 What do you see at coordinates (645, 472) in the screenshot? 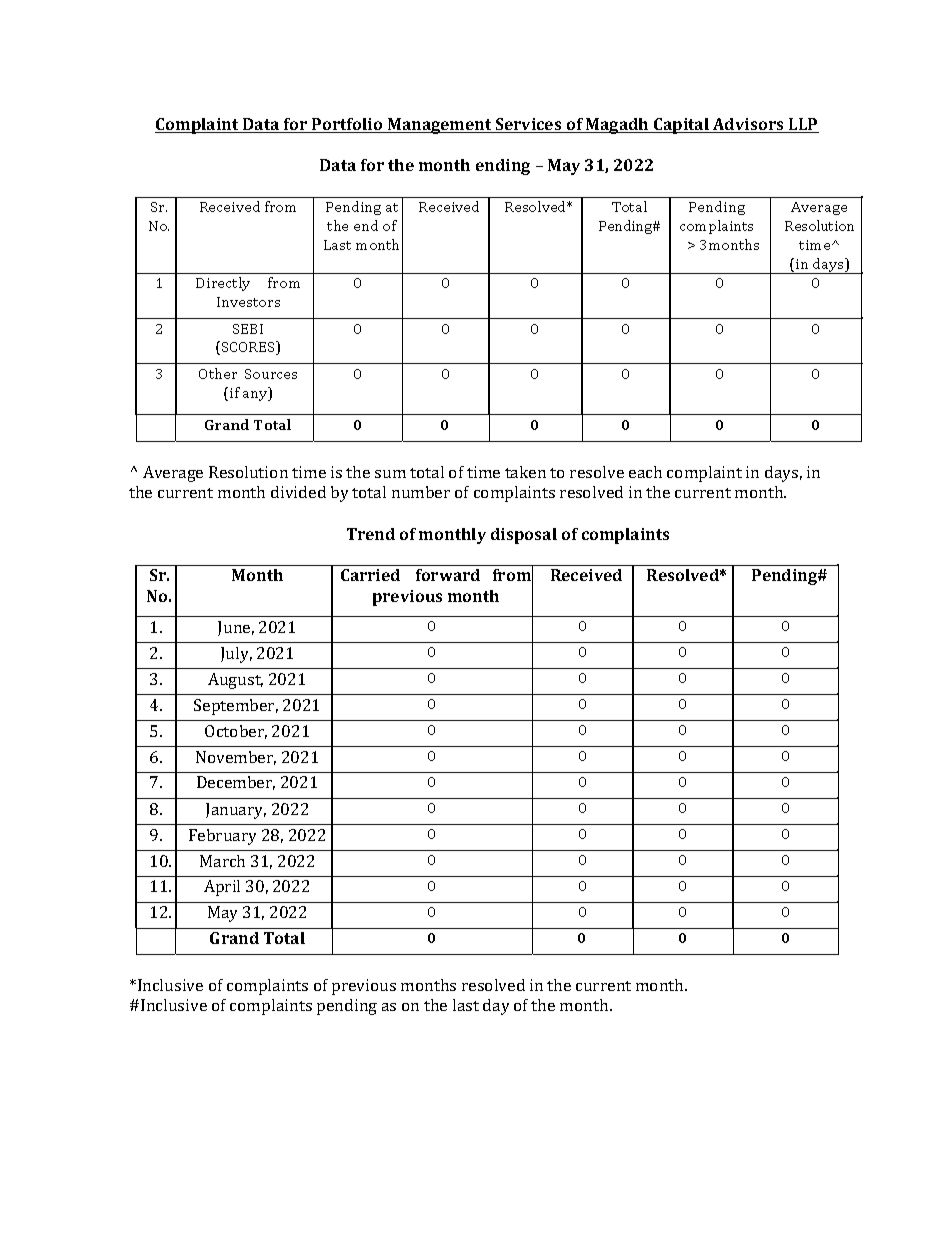
I see `each` at bounding box center [645, 472].
